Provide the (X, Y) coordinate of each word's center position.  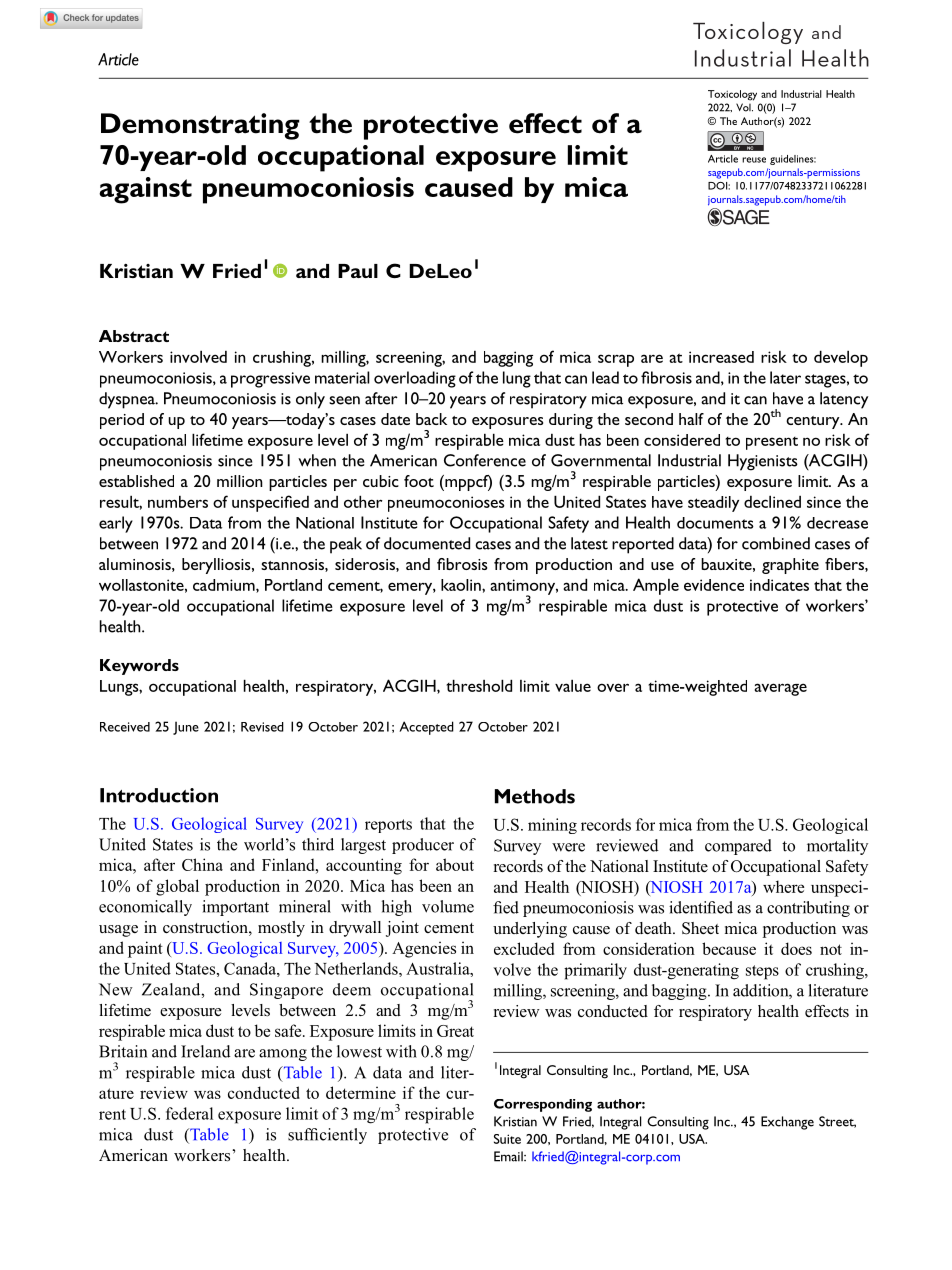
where (783, 886)
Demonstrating (200, 126)
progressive (270, 380)
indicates (779, 585)
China (202, 864)
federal (189, 1113)
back (431, 419)
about (455, 864)
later (785, 377)
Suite (507, 1139)
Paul (358, 271)
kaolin (462, 585)
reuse (754, 160)
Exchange (787, 1123)
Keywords (139, 667)
